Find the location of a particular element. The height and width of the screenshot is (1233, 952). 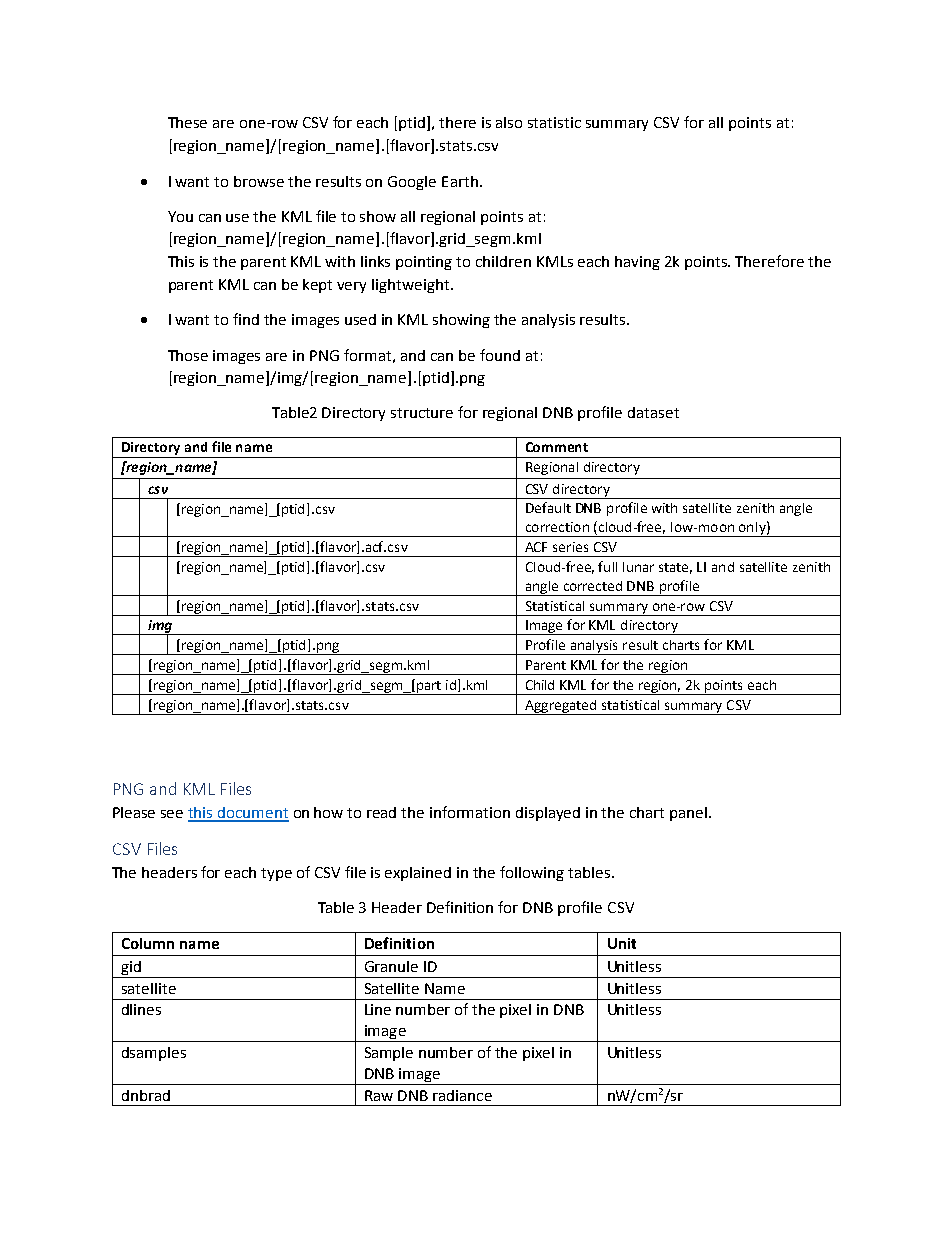

gid is located at coordinates (131, 969).
